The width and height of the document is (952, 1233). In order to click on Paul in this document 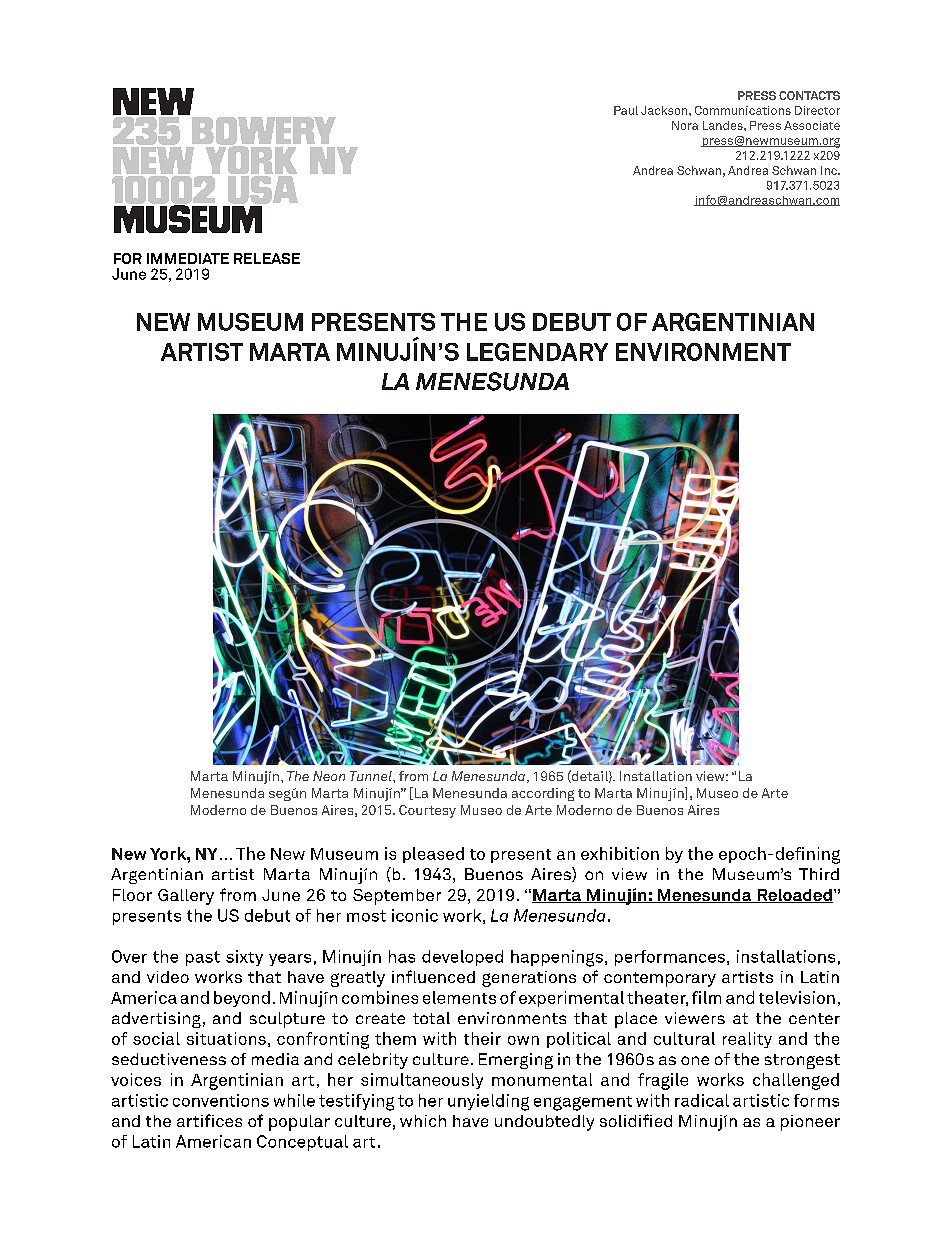, I will do `click(626, 110)`.
